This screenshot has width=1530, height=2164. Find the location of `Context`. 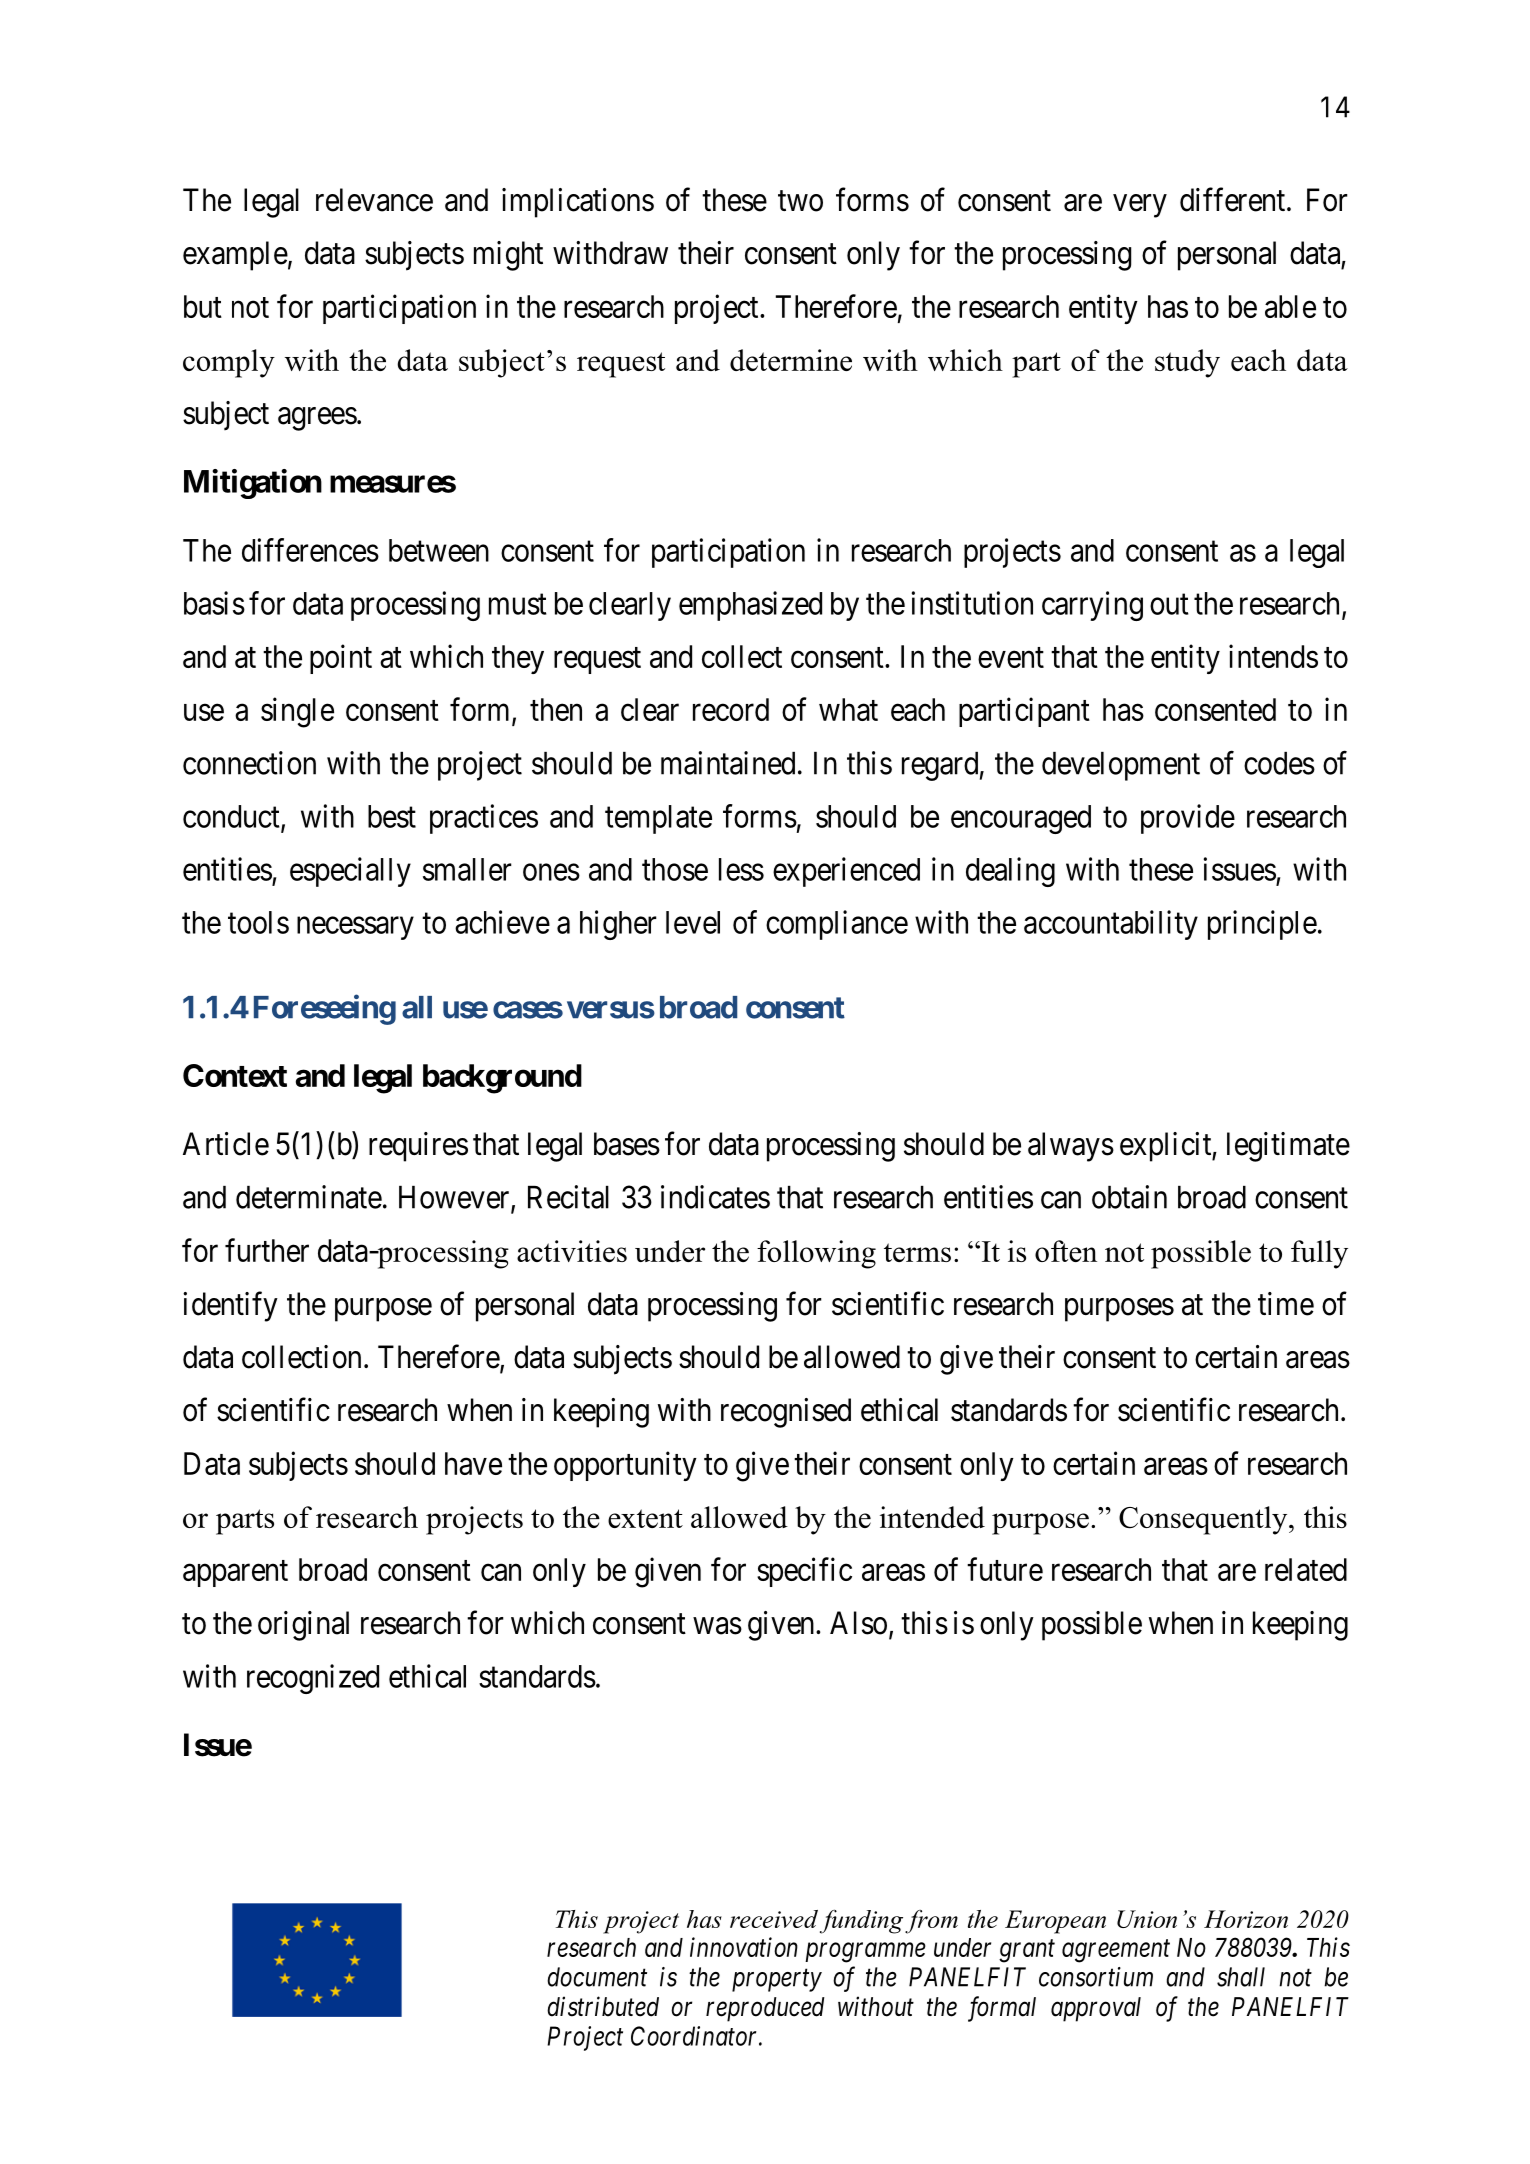

Context is located at coordinates (235, 1075).
